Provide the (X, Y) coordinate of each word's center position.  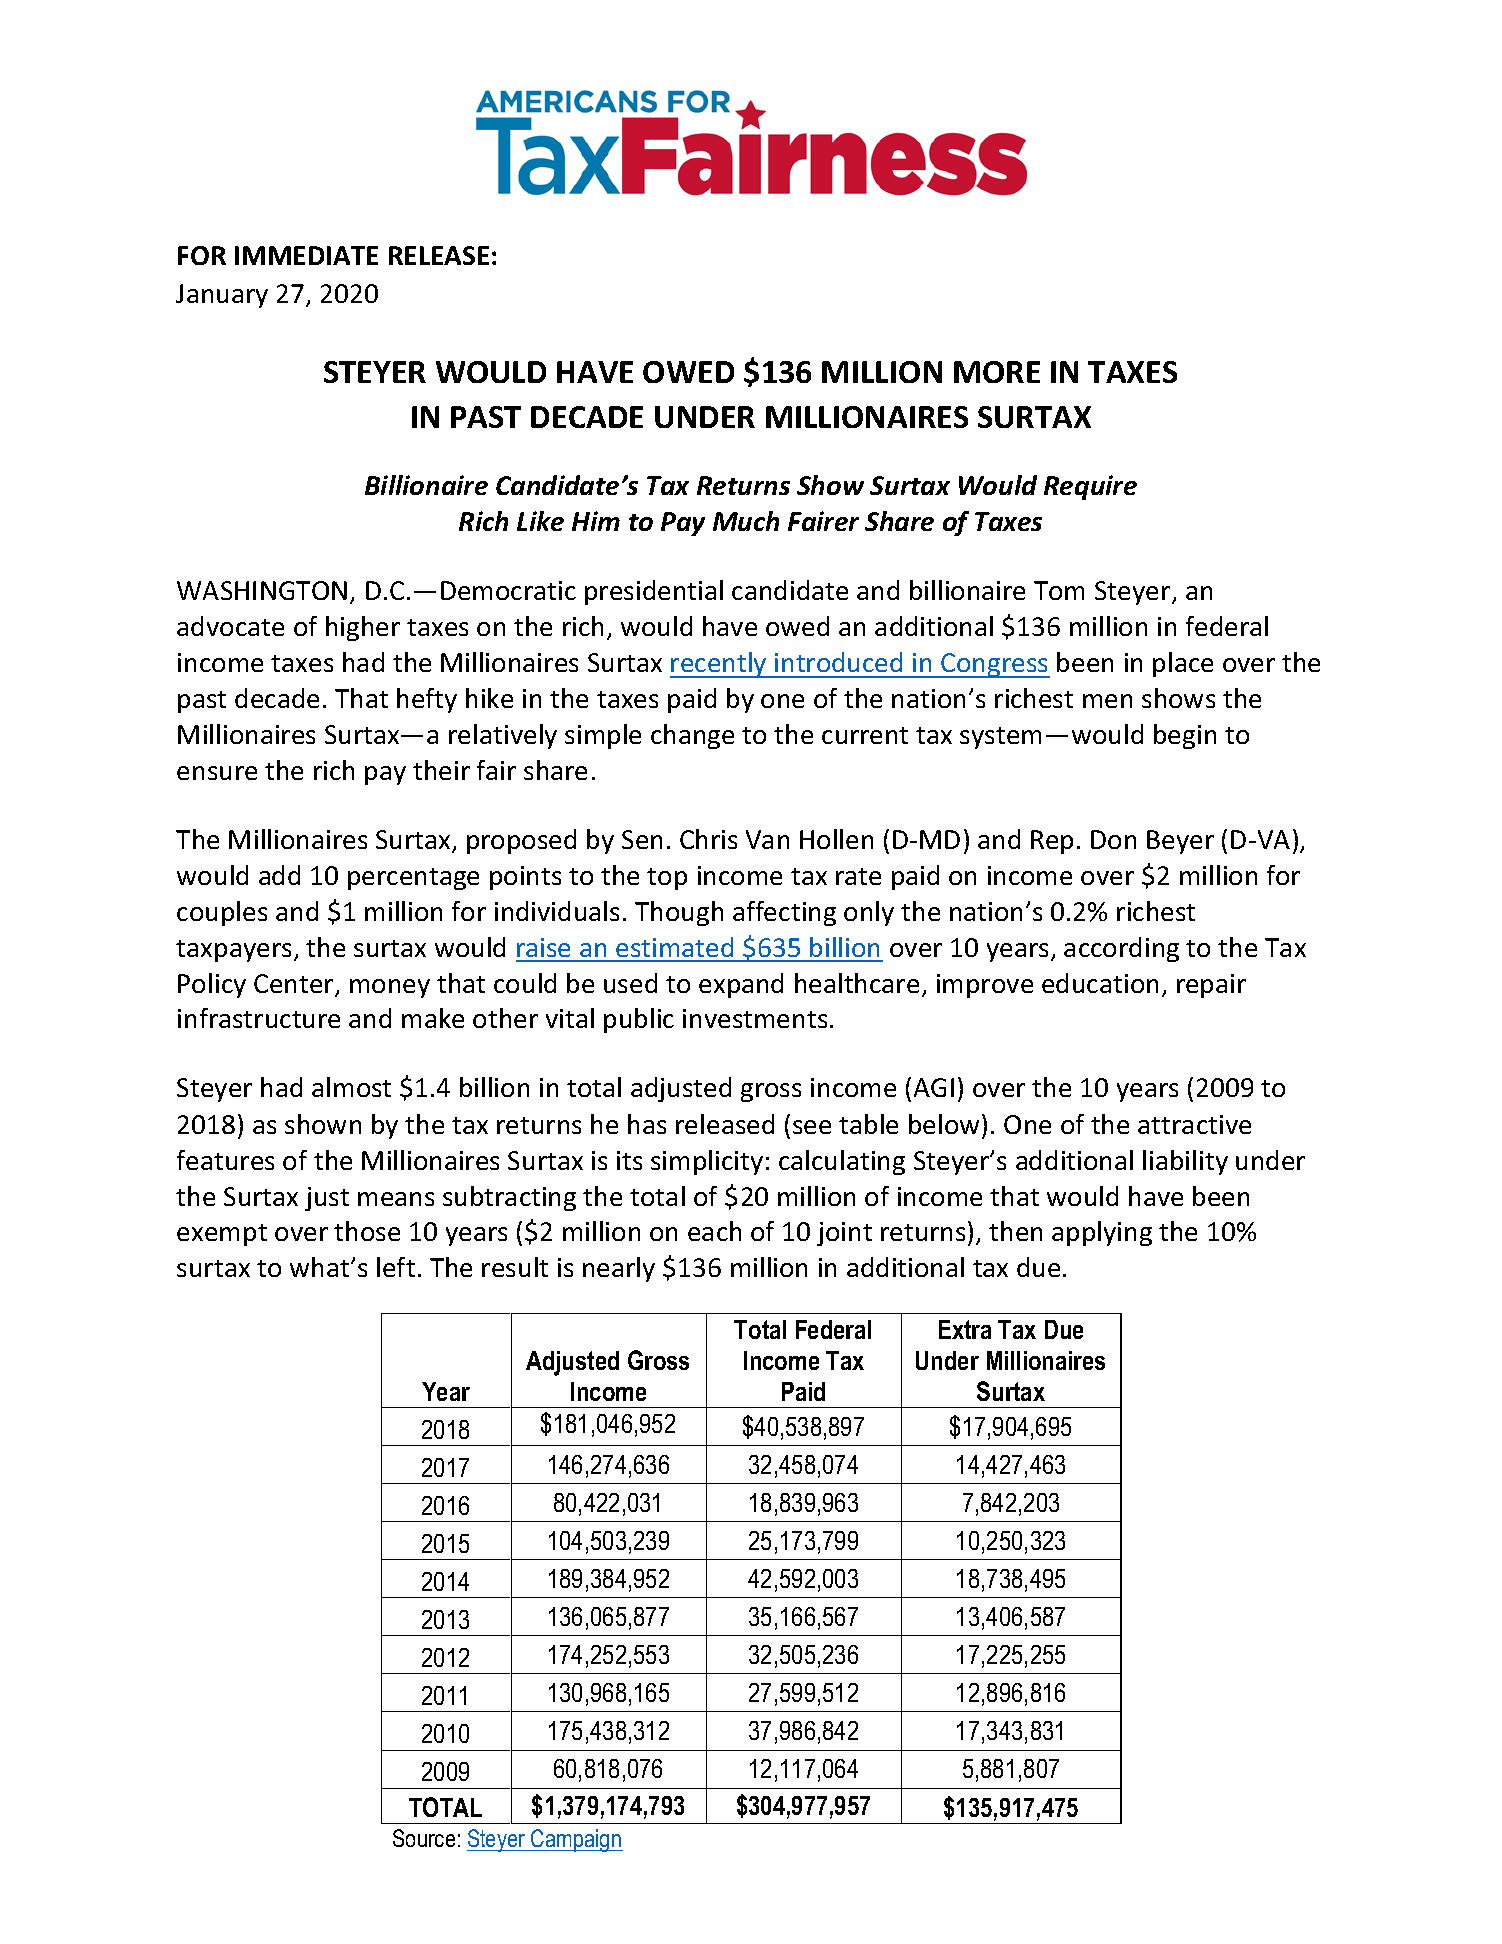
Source (424, 1838)
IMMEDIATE (306, 255)
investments (755, 1018)
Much (746, 521)
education (1100, 983)
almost (351, 1087)
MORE (997, 372)
